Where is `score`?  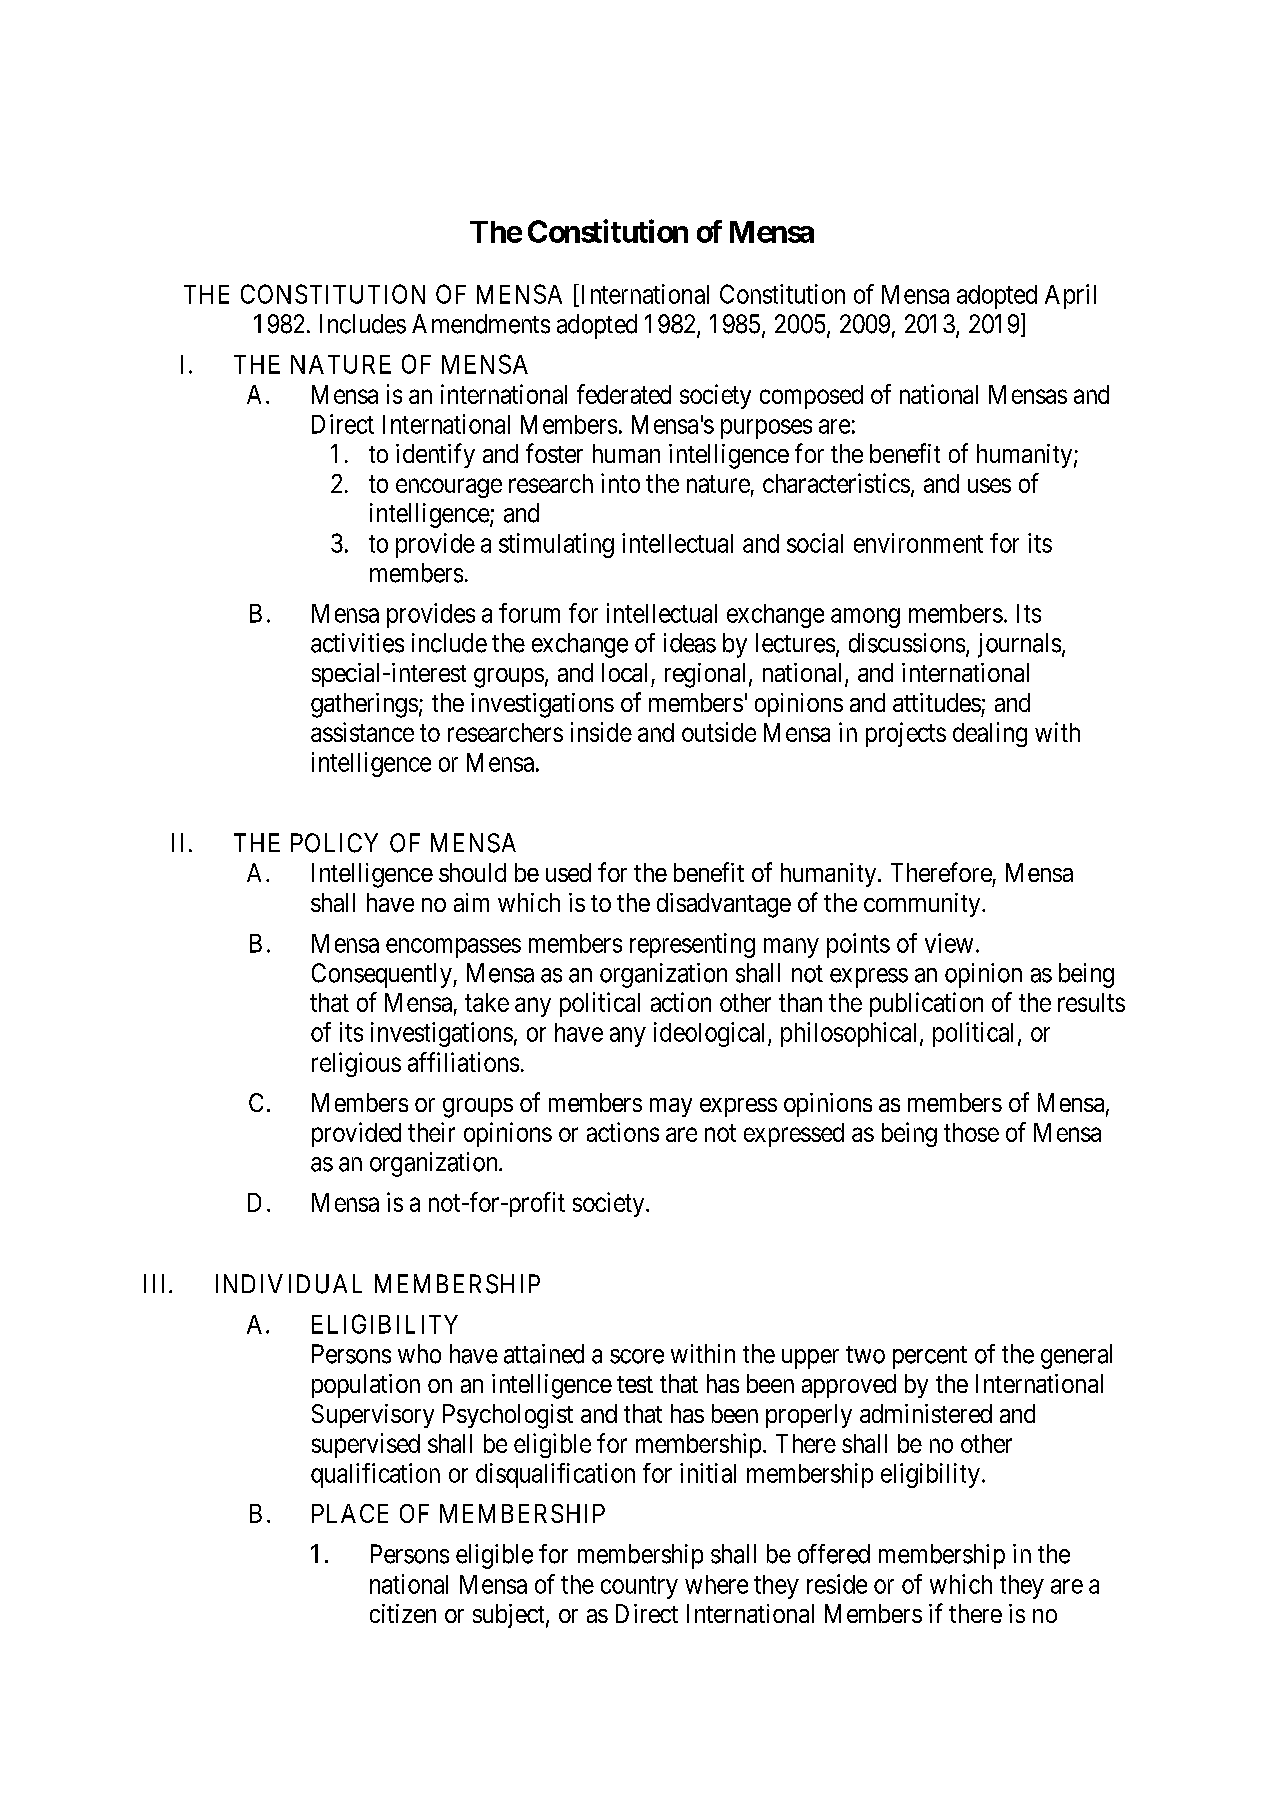
score is located at coordinates (637, 1356).
